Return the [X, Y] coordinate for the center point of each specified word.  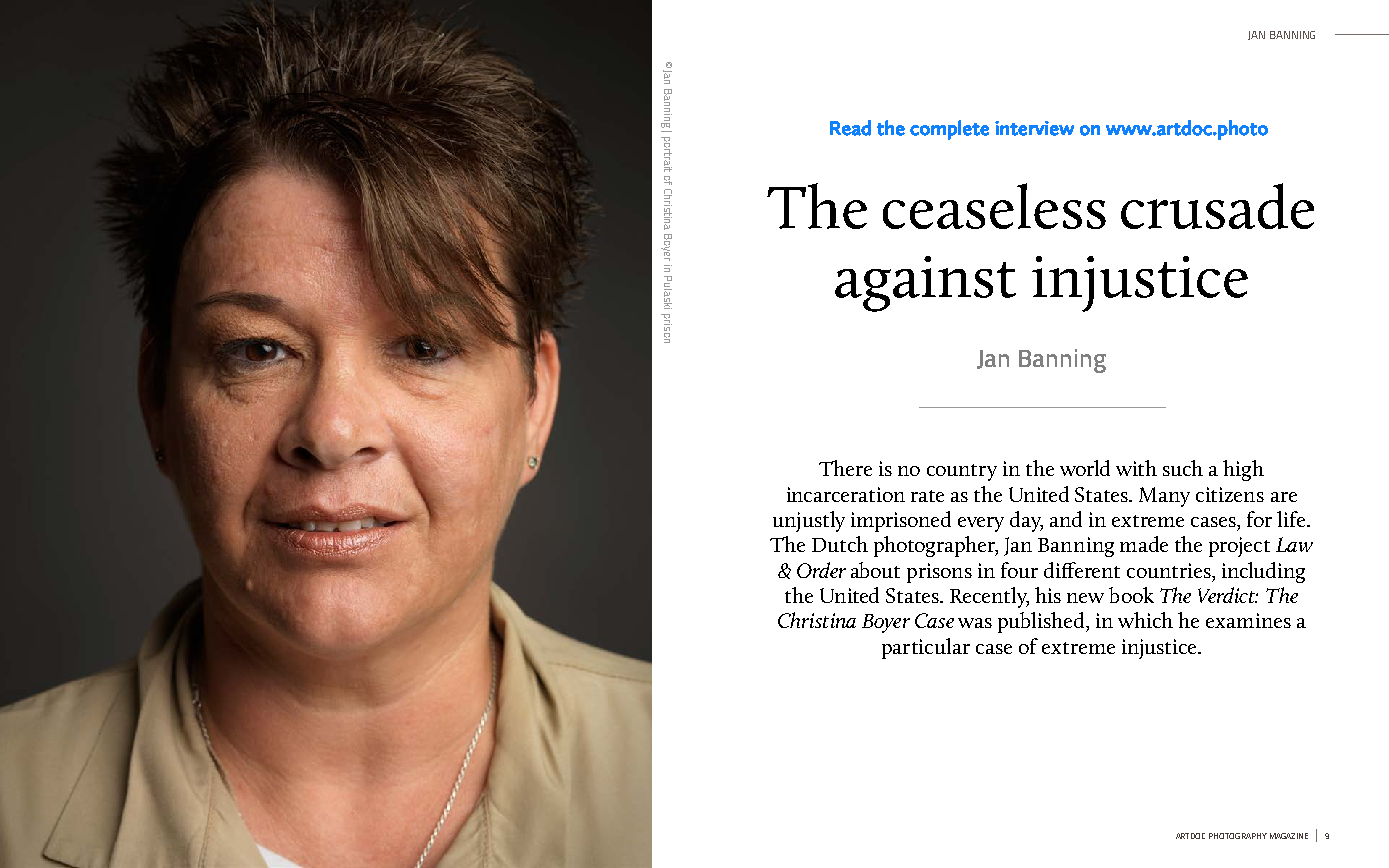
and [1066, 519]
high [1243, 470]
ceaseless [994, 206]
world [1085, 468]
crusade [1217, 206]
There [845, 468]
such [1183, 468]
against [925, 284]
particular [926, 648]
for [1259, 519]
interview [1034, 128]
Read [850, 128]
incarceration [846, 494]
